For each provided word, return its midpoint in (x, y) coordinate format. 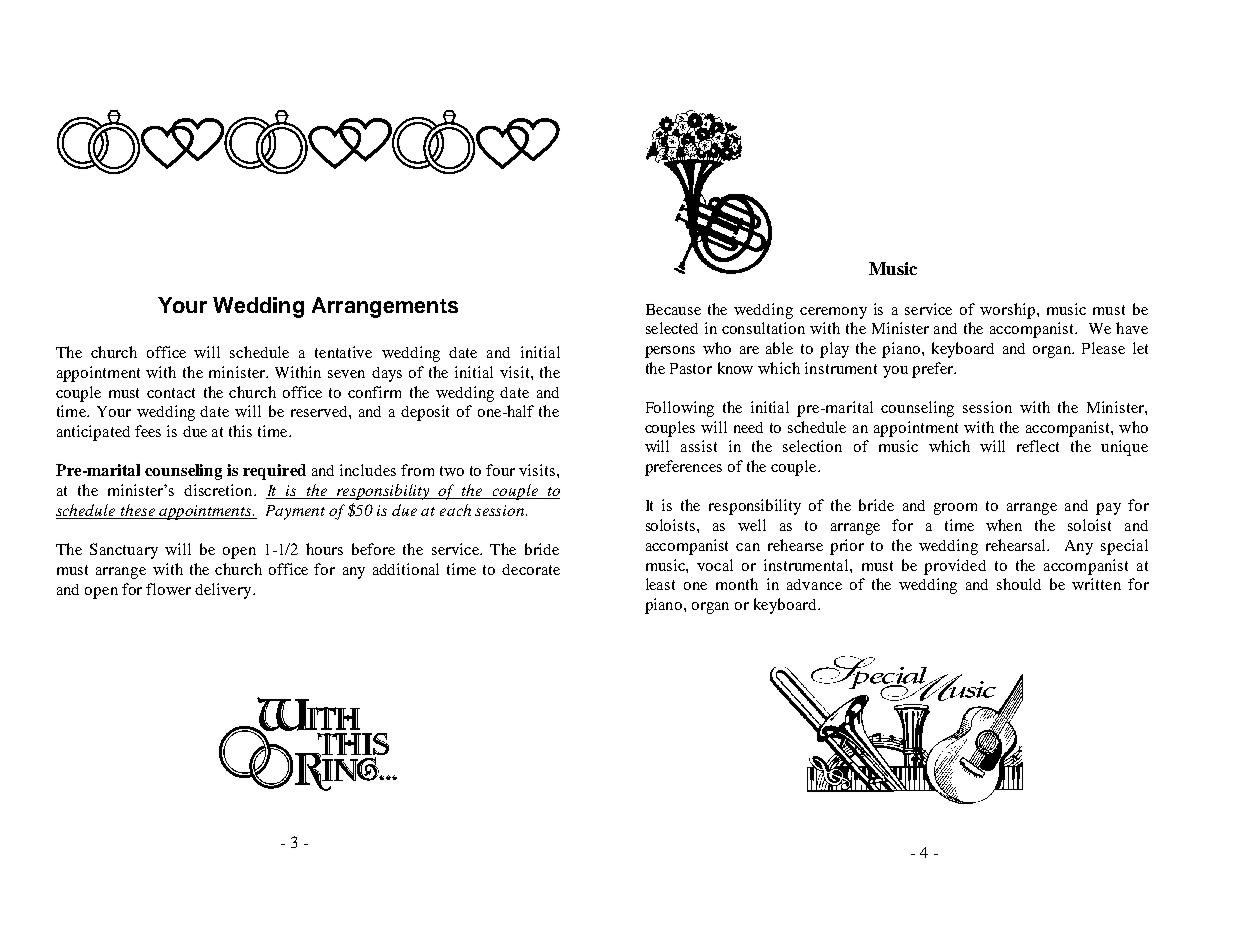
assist (699, 446)
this (240, 431)
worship (1007, 311)
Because (673, 309)
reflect (1038, 446)
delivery (224, 591)
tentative (343, 352)
